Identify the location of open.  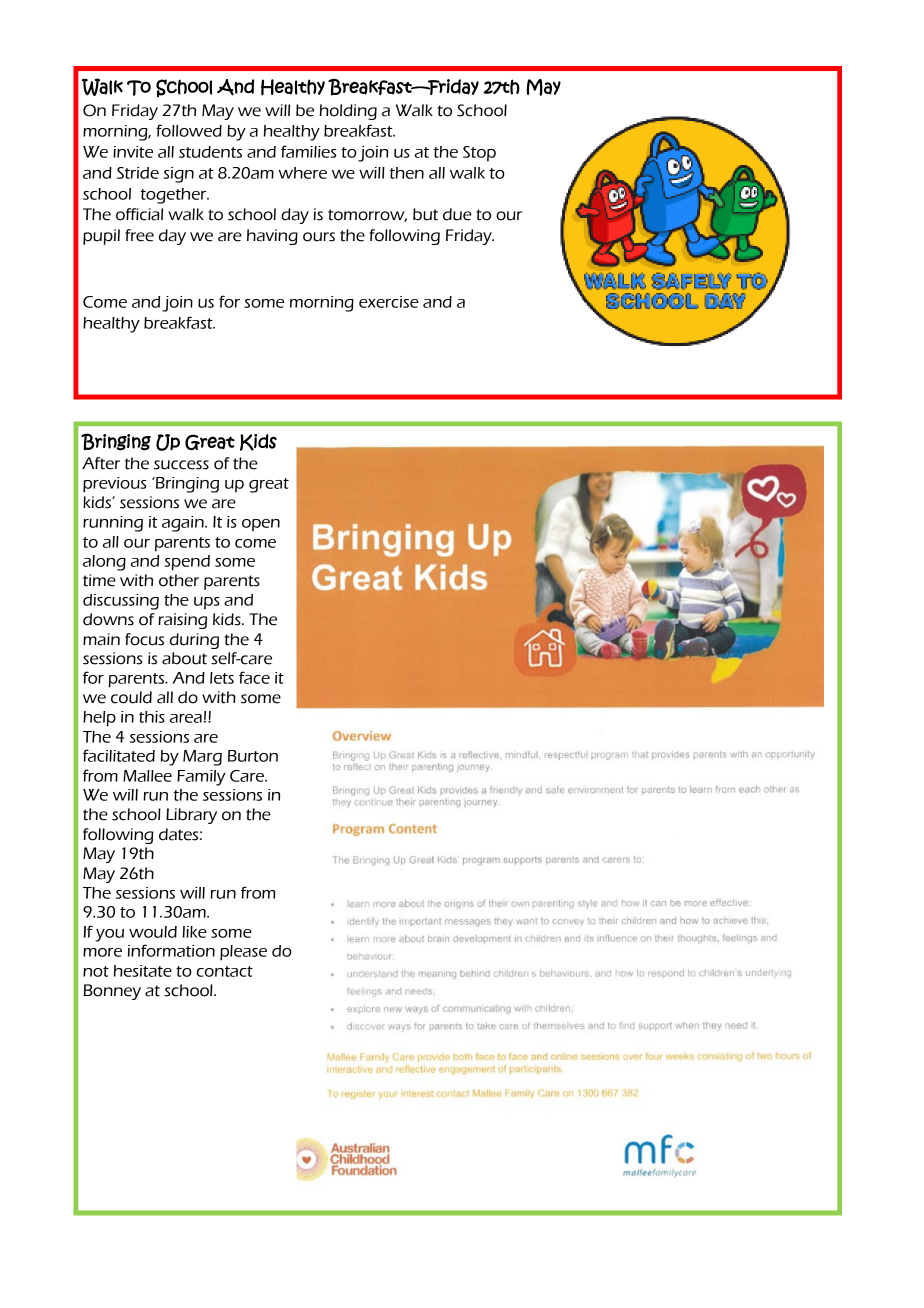
(261, 525).
